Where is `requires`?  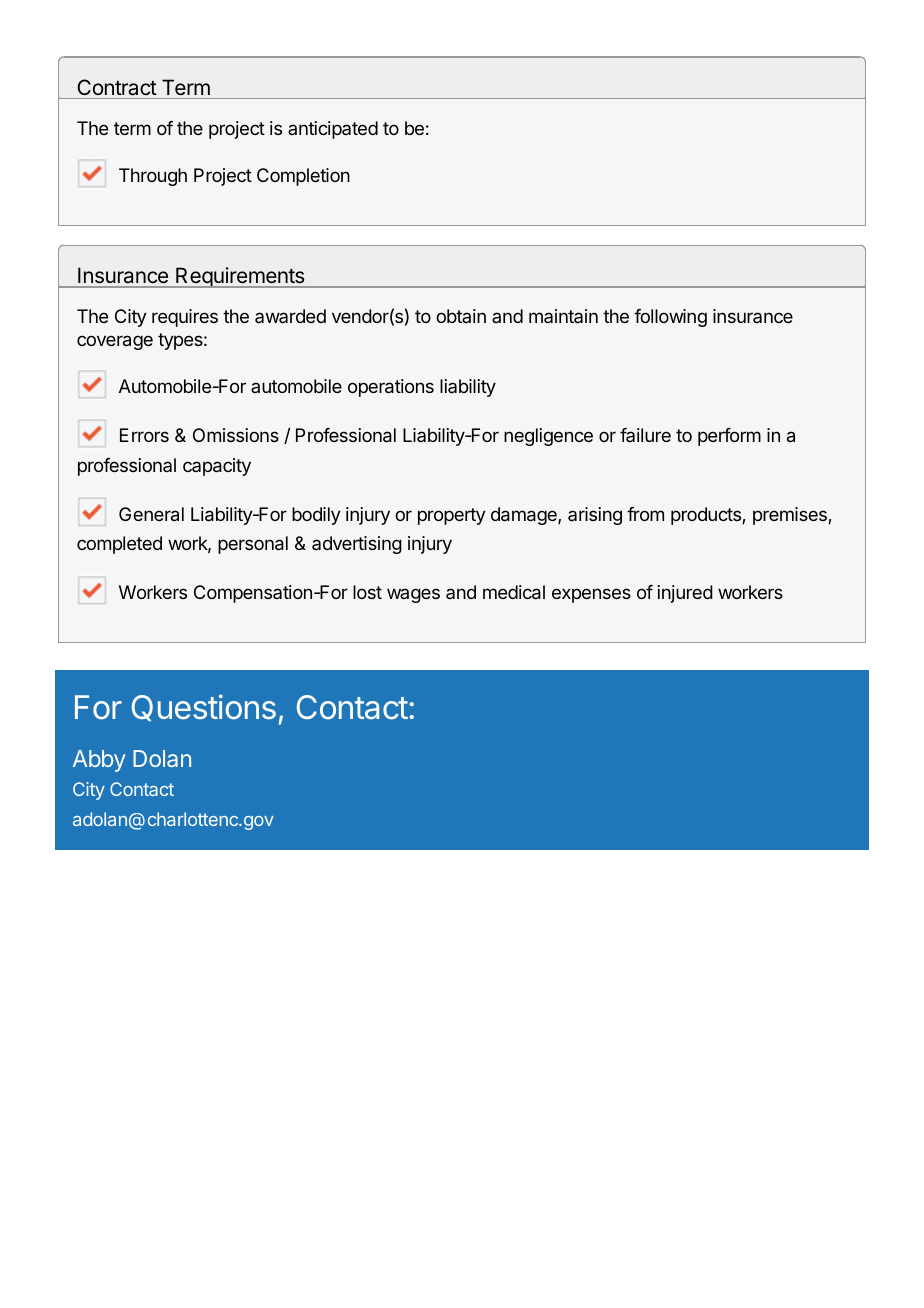 requires is located at coordinates (185, 318).
